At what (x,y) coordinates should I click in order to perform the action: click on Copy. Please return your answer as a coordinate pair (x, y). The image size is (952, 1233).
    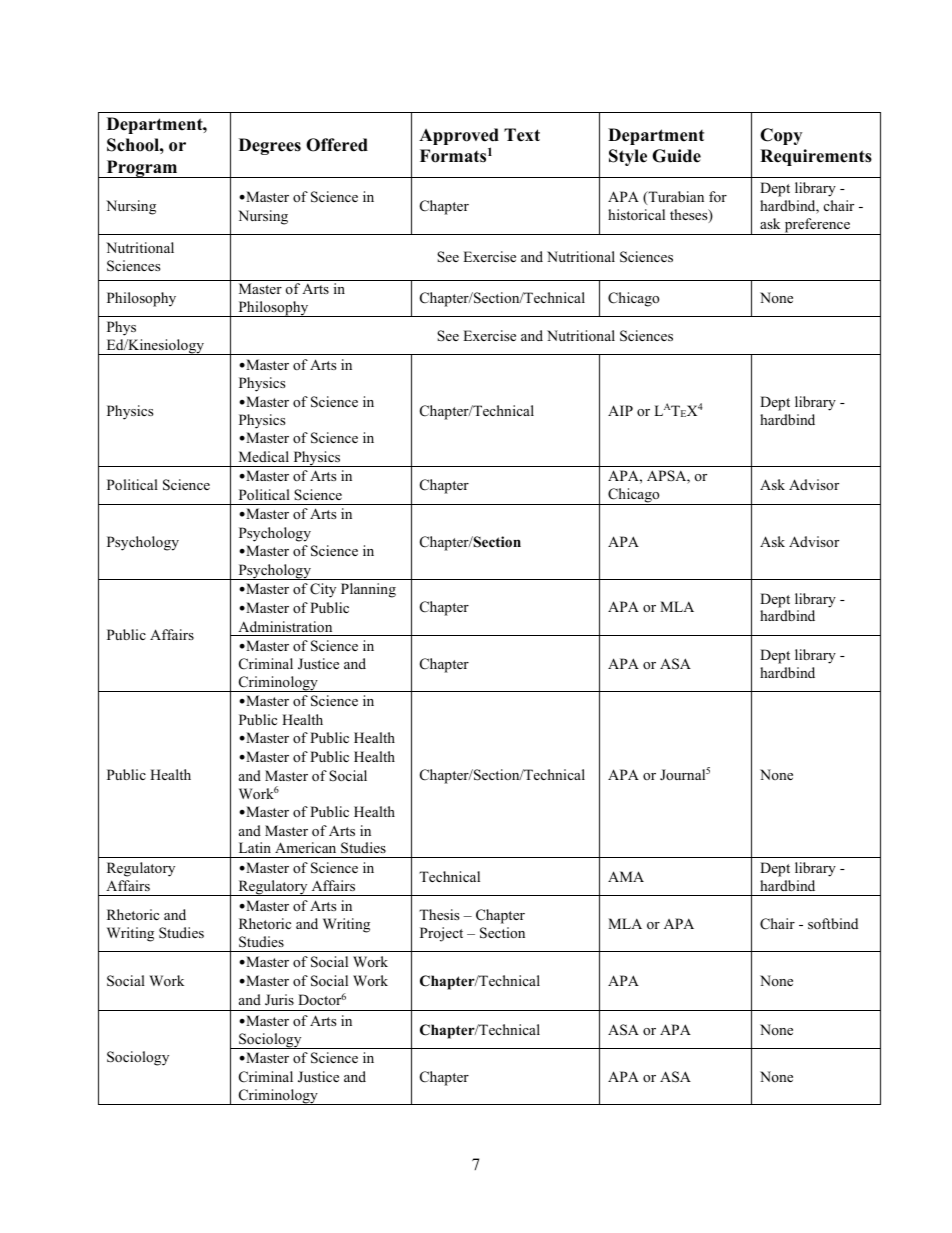
    Looking at the image, I should click on (781, 136).
